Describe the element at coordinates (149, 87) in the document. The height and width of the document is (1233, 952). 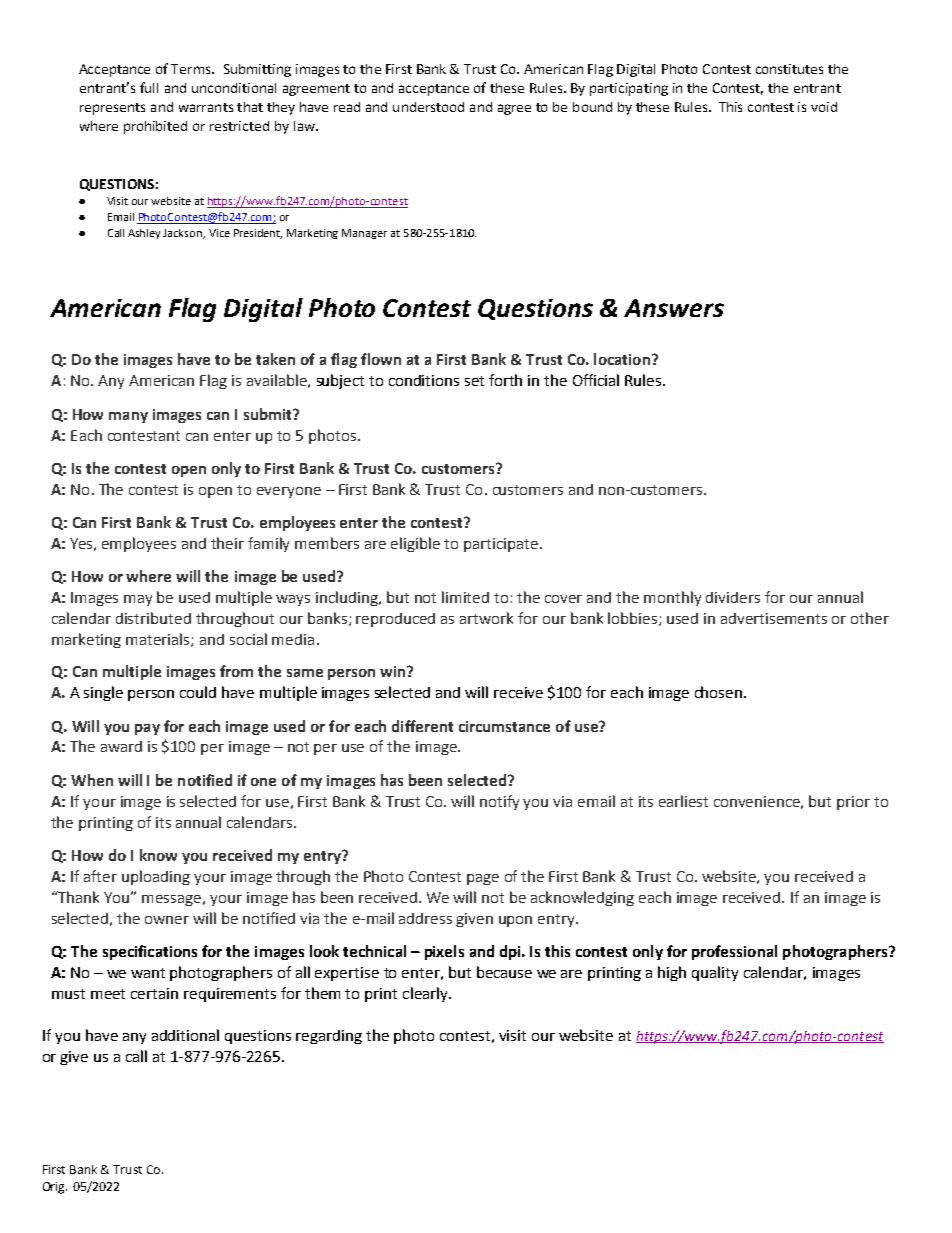
I see `full` at that location.
